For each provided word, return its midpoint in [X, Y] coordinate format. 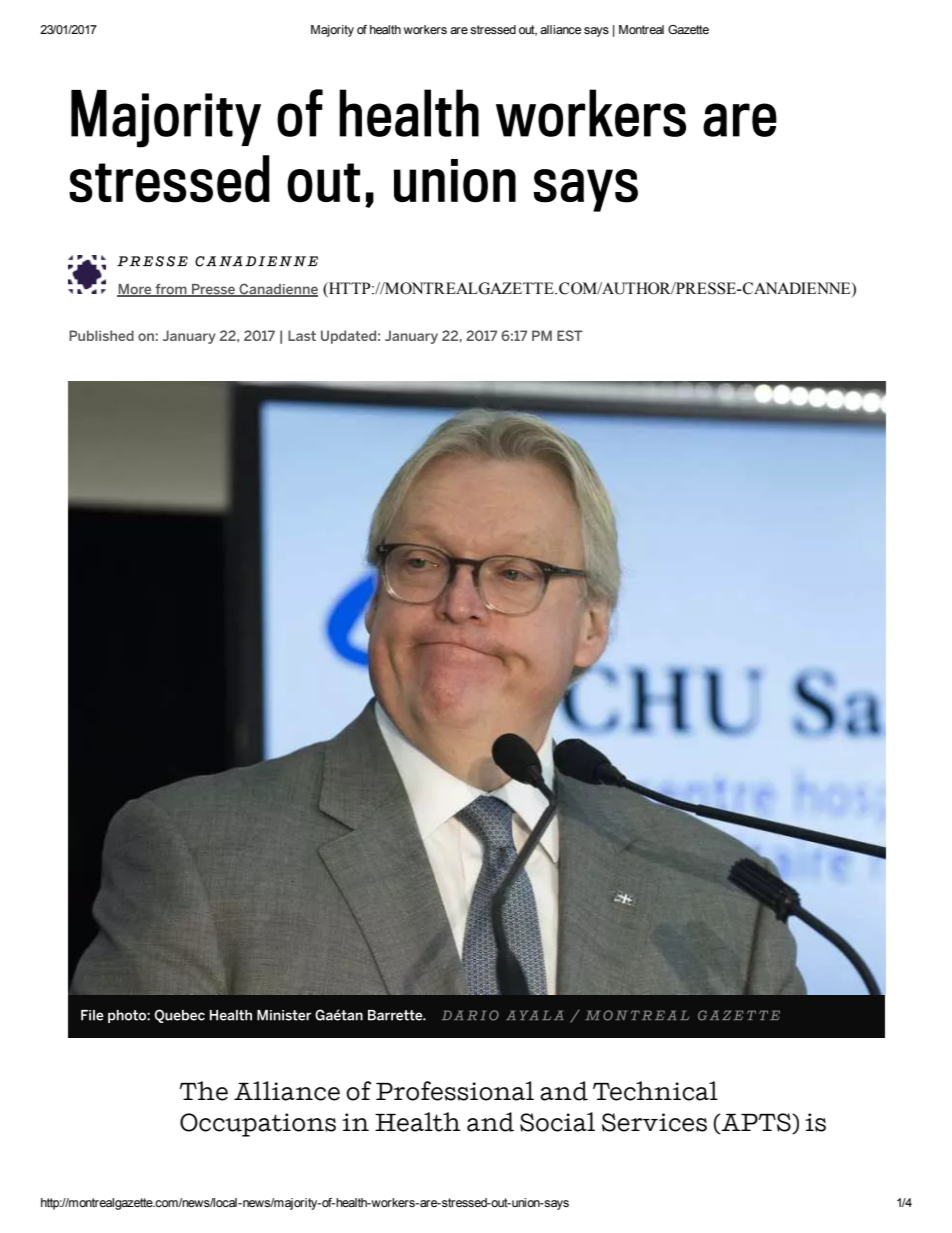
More [135, 290]
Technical [655, 1091]
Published [101, 335]
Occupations [258, 1125]
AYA [522, 1015]
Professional [455, 1091]
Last [302, 335]
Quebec [180, 1016]
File [92, 1015]
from [171, 290]
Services [654, 1122]
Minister [284, 1015]
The [203, 1091]
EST [570, 335]
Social [557, 1122]
